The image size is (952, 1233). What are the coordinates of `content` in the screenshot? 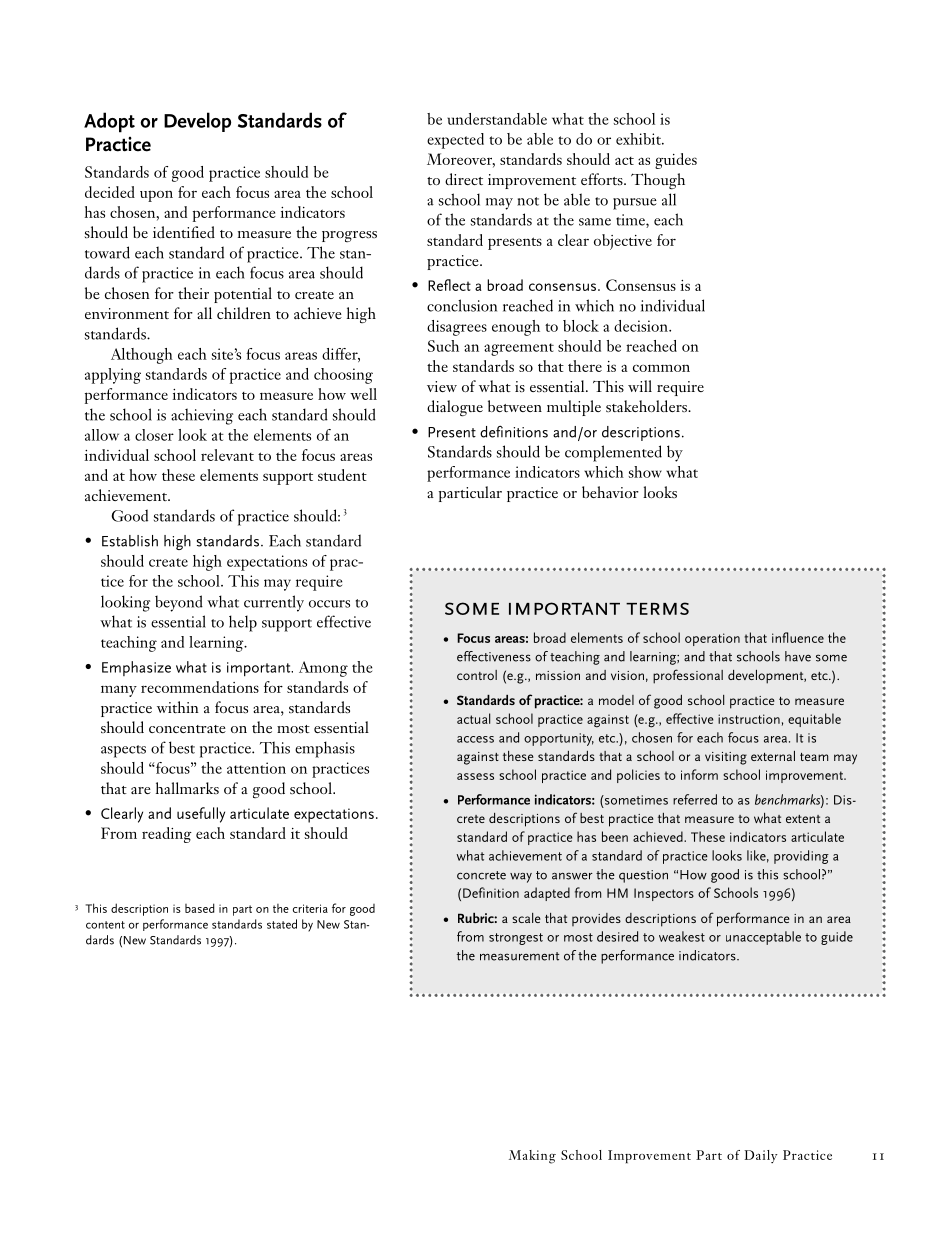 It's located at (105, 925).
